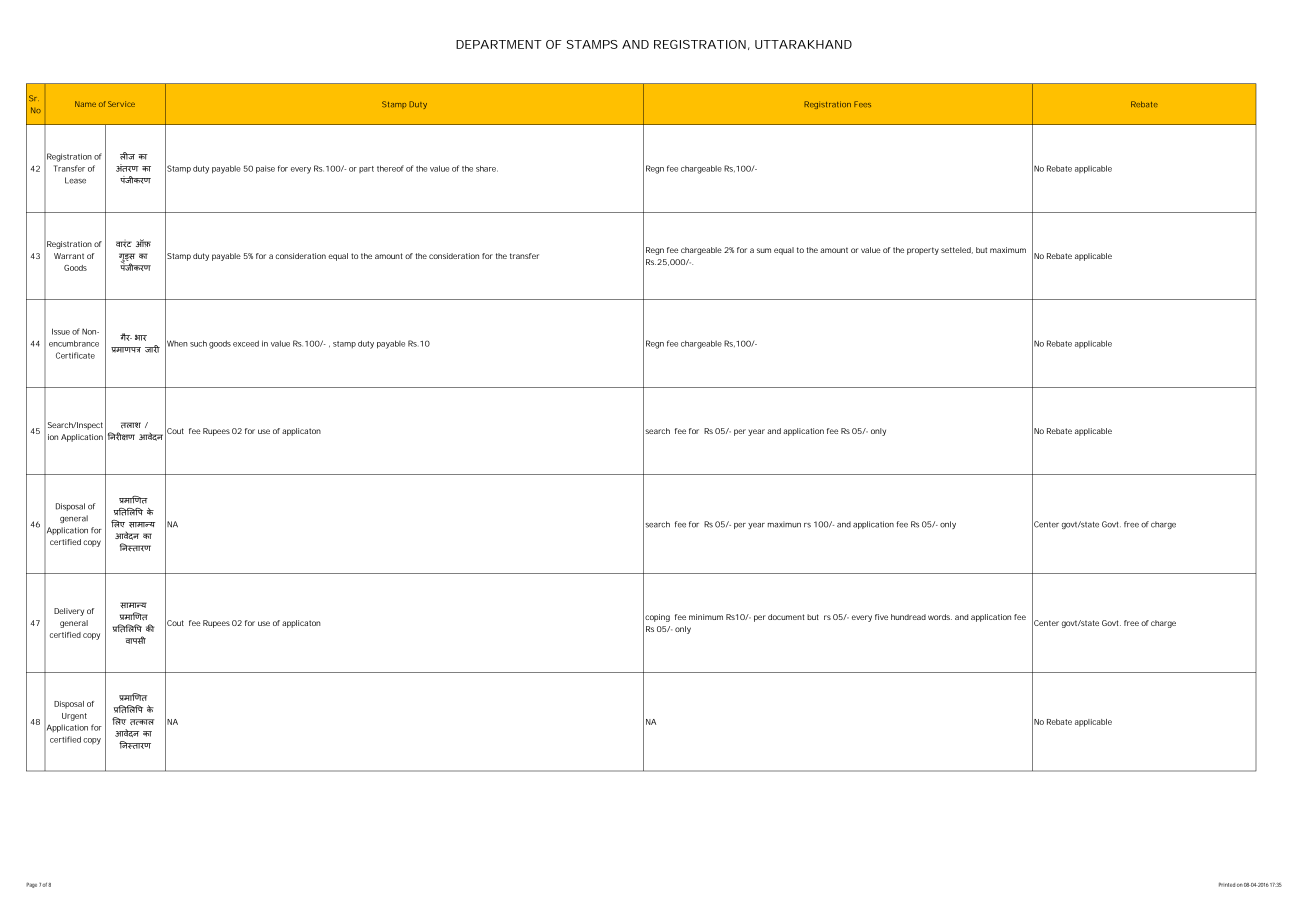  I want to click on Fees, so click(862, 104).
